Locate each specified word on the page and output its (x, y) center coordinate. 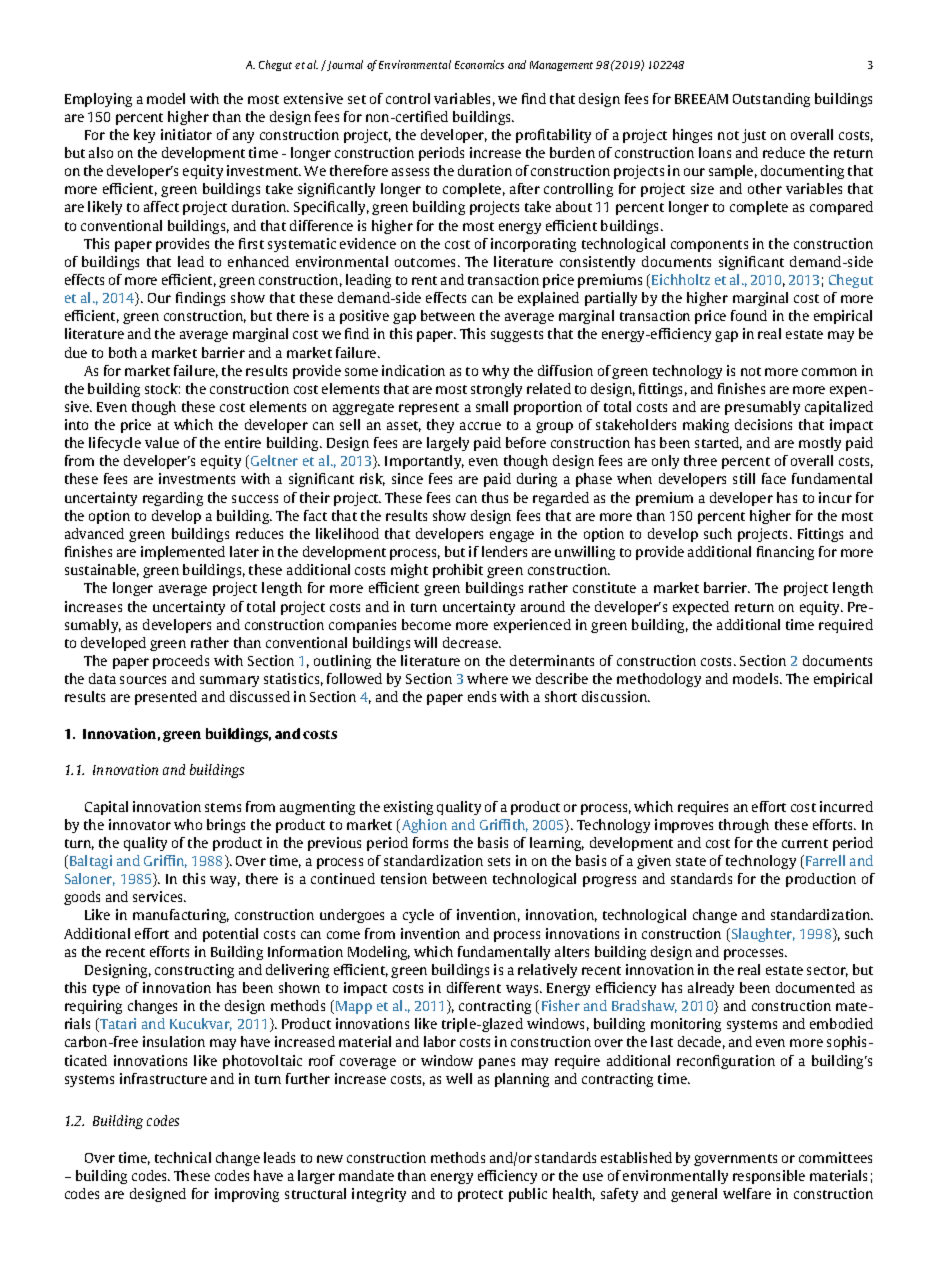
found (749, 315)
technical (183, 1157)
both (123, 352)
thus (495, 497)
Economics (479, 64)
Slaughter (763, 935)
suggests (517, 336)
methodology (659, 680)
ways (523, 990)
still (744, 478)
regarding (173, 499)
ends (482, 696)
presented (166, 698)
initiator (186, 134)
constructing (194, 971)
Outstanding (771, 100)
